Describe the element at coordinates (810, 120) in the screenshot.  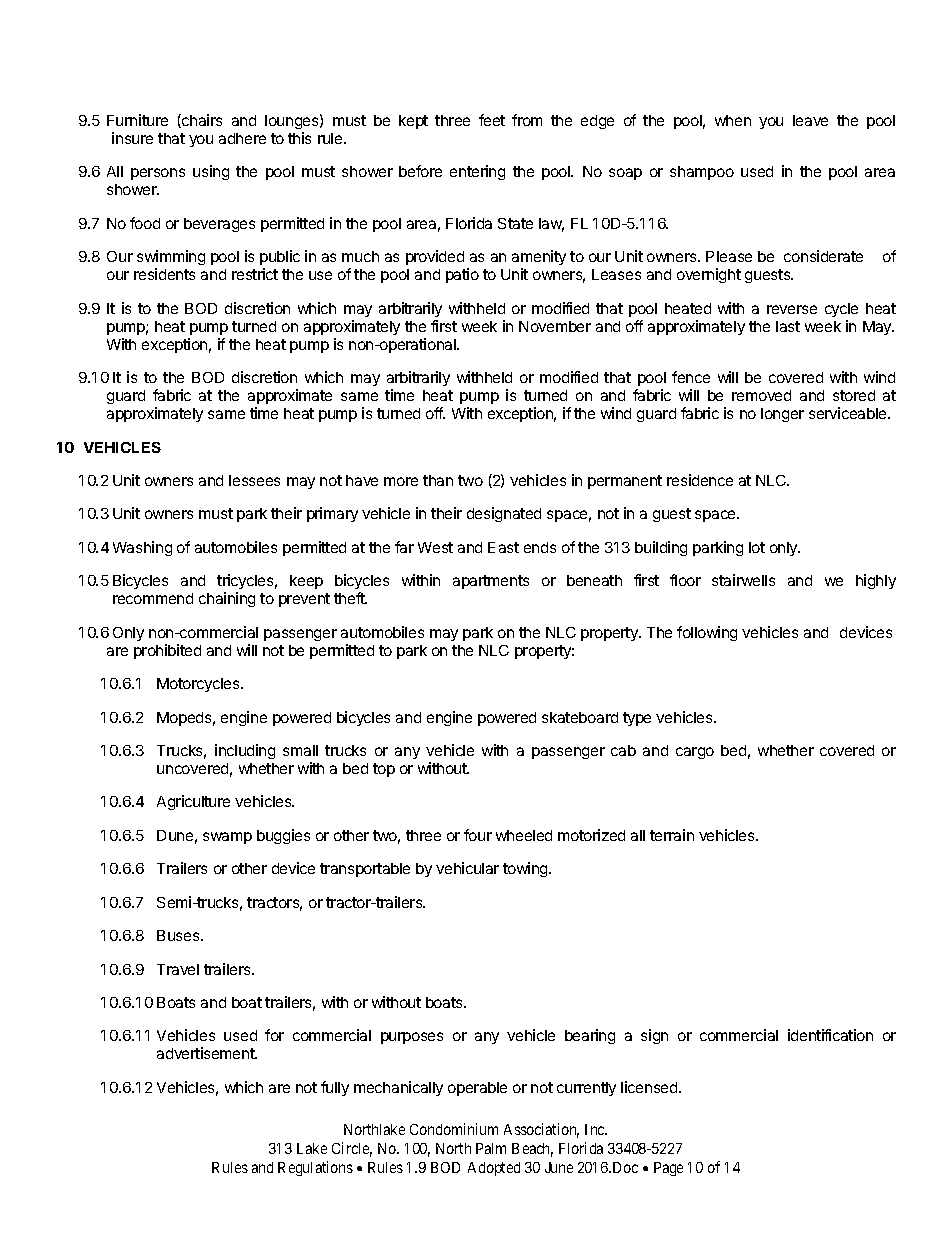
I see `leave` at that location.
